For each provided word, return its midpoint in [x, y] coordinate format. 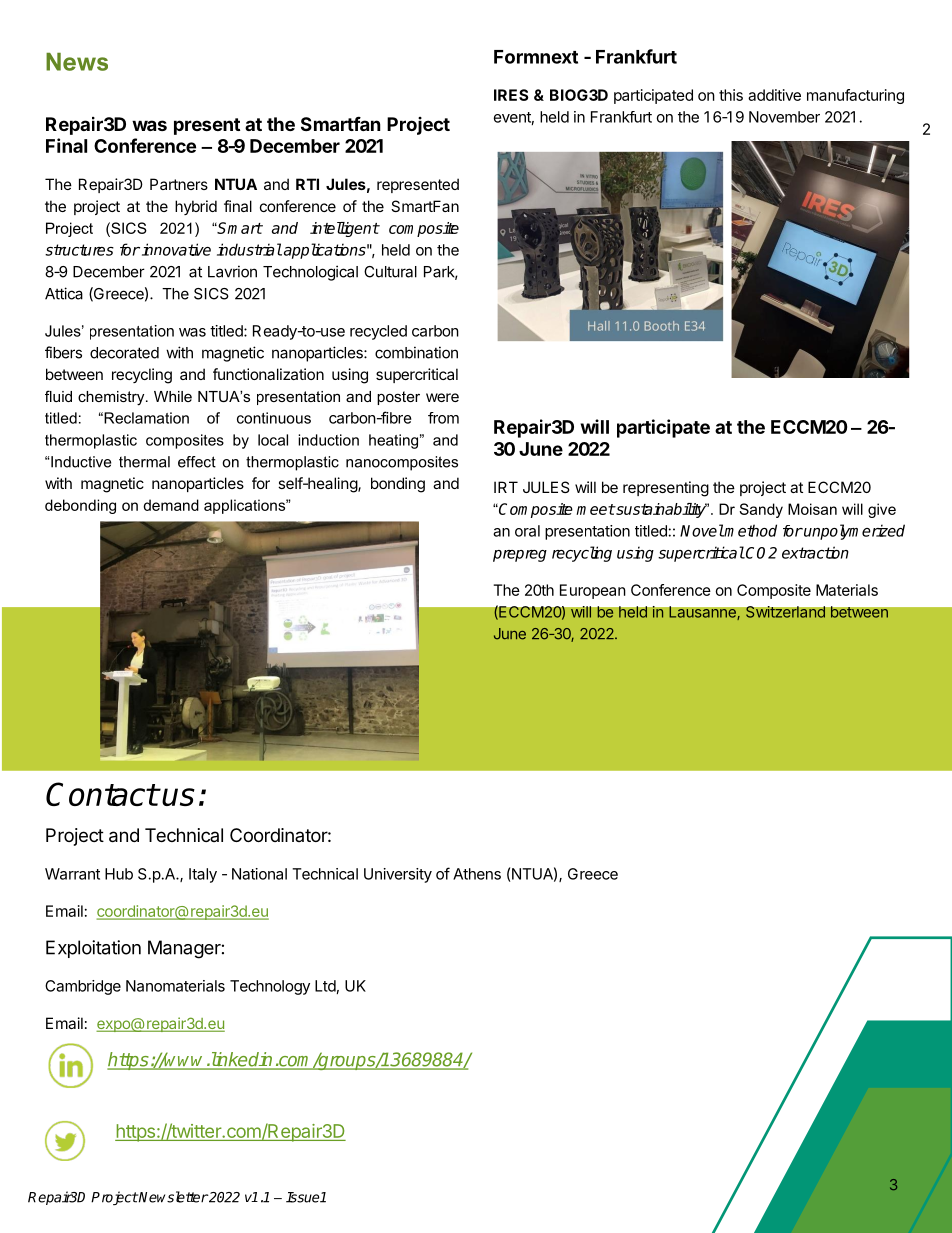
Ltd [325, 986]
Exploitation [93, 949]
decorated [124, 353]
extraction [815, 552]
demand [171, 505]
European [593, 591]
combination [416, 352]
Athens [477, 874]
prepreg [520, 556]
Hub [119, 874]
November [784, 117]
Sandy [761, 510]
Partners [179, 184]
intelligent [344, 229]
